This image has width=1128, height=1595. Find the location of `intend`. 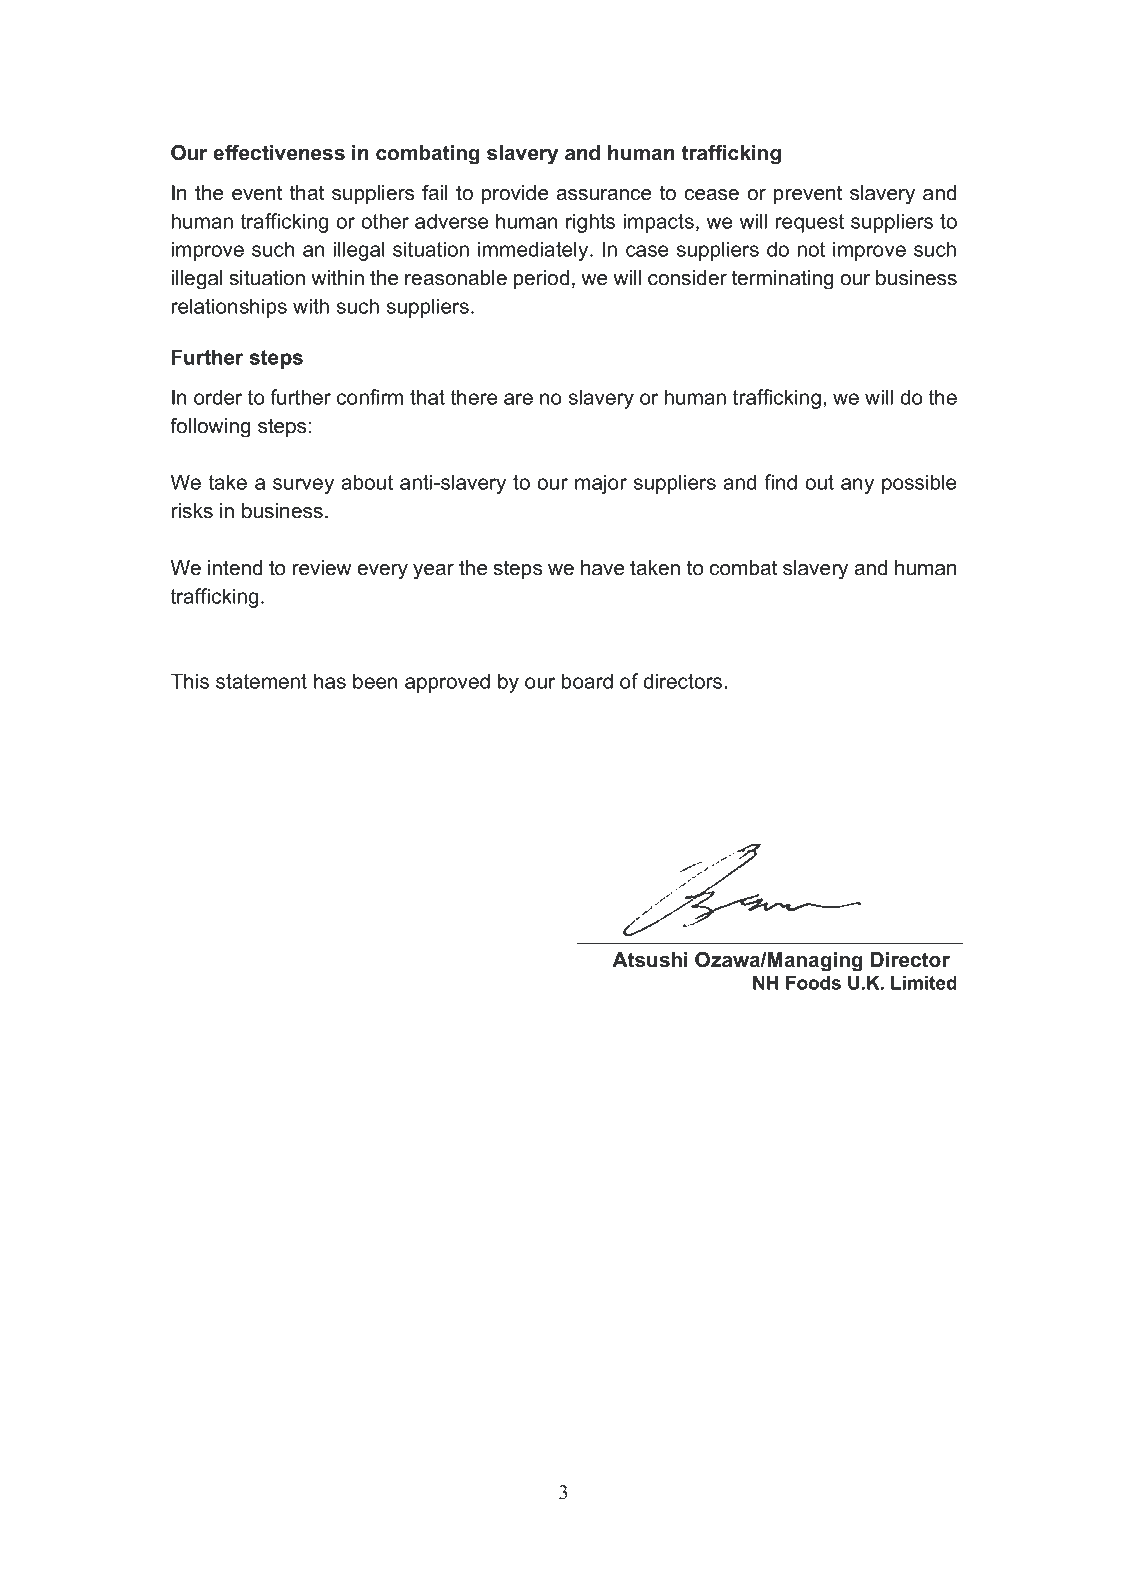

intend is located at coordinates (235, 568).
